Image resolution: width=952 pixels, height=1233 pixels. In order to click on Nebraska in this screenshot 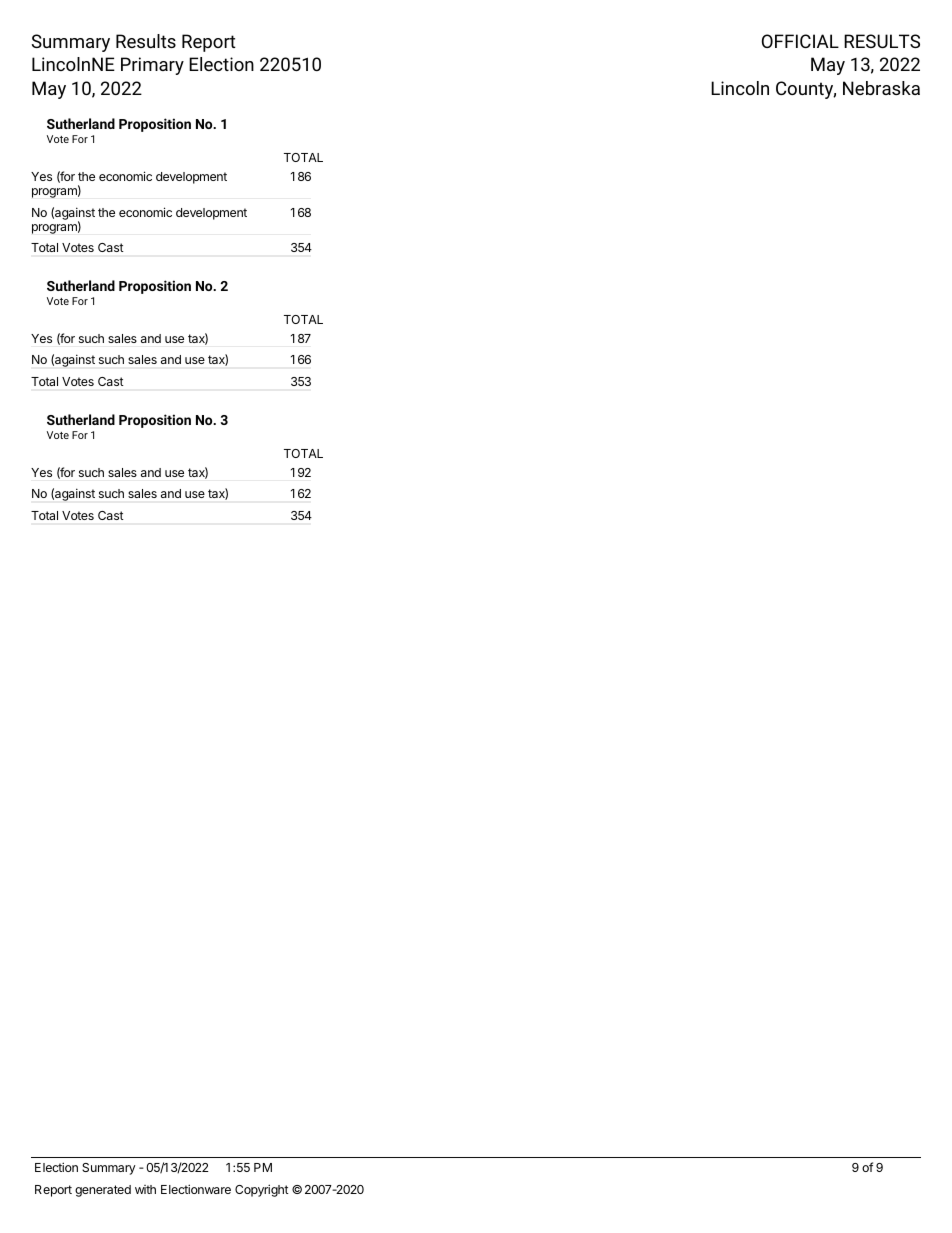, I will do `click(881, 88)`.
